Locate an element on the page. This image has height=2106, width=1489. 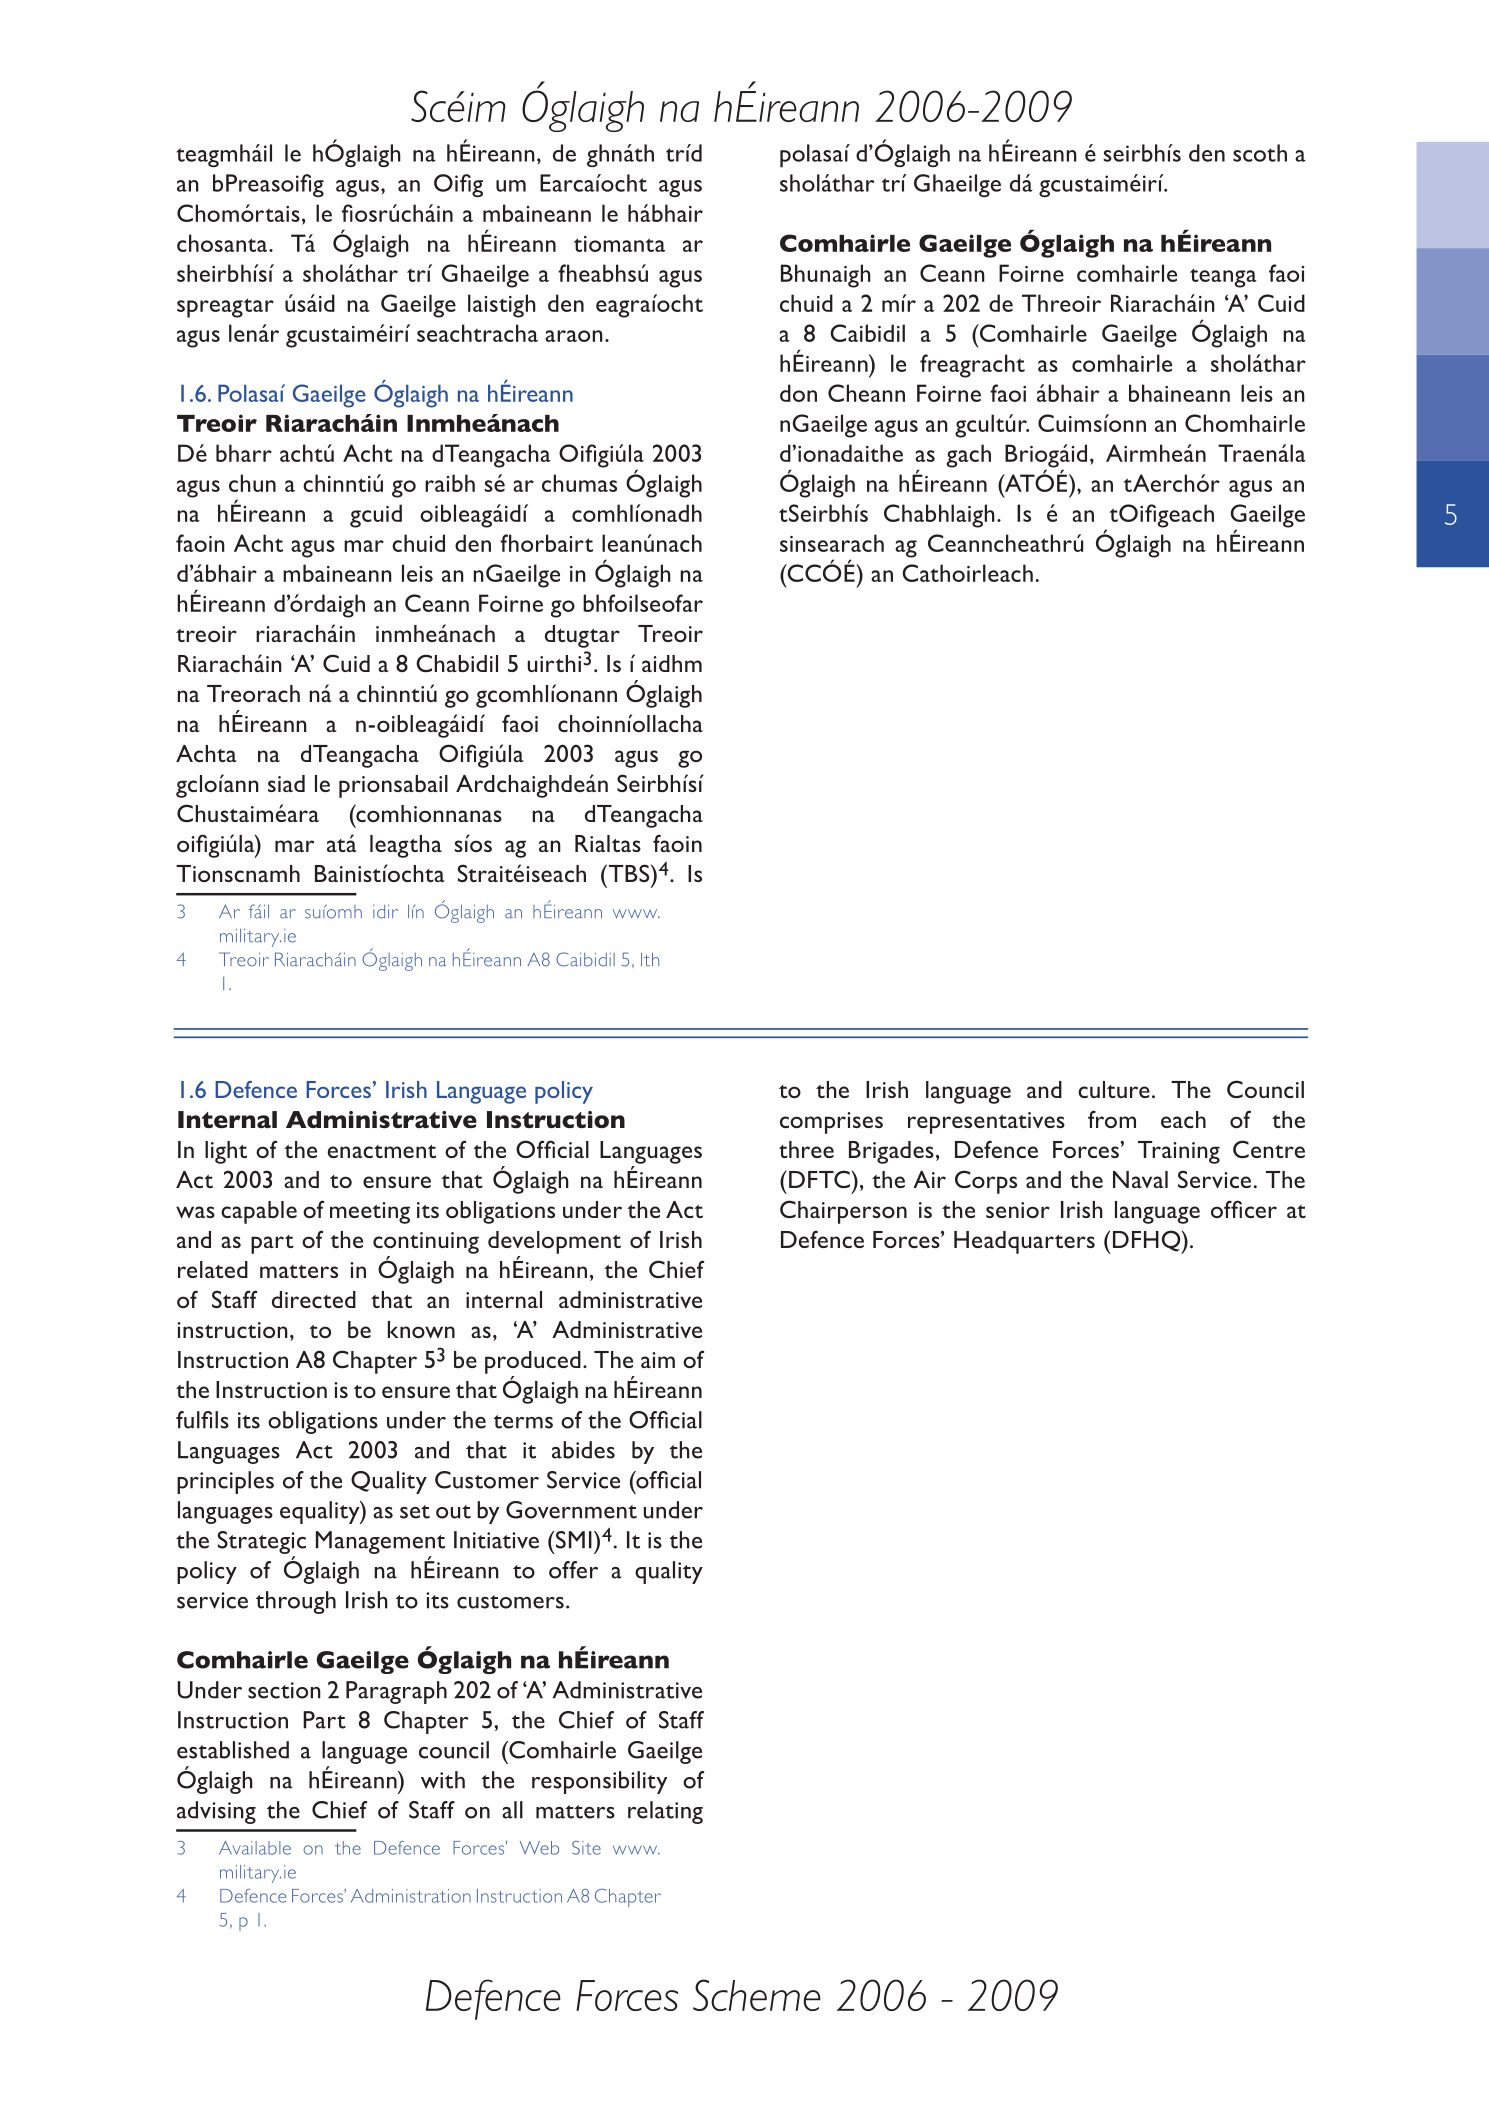
Scheme is located at coordinates (757, 1995).
